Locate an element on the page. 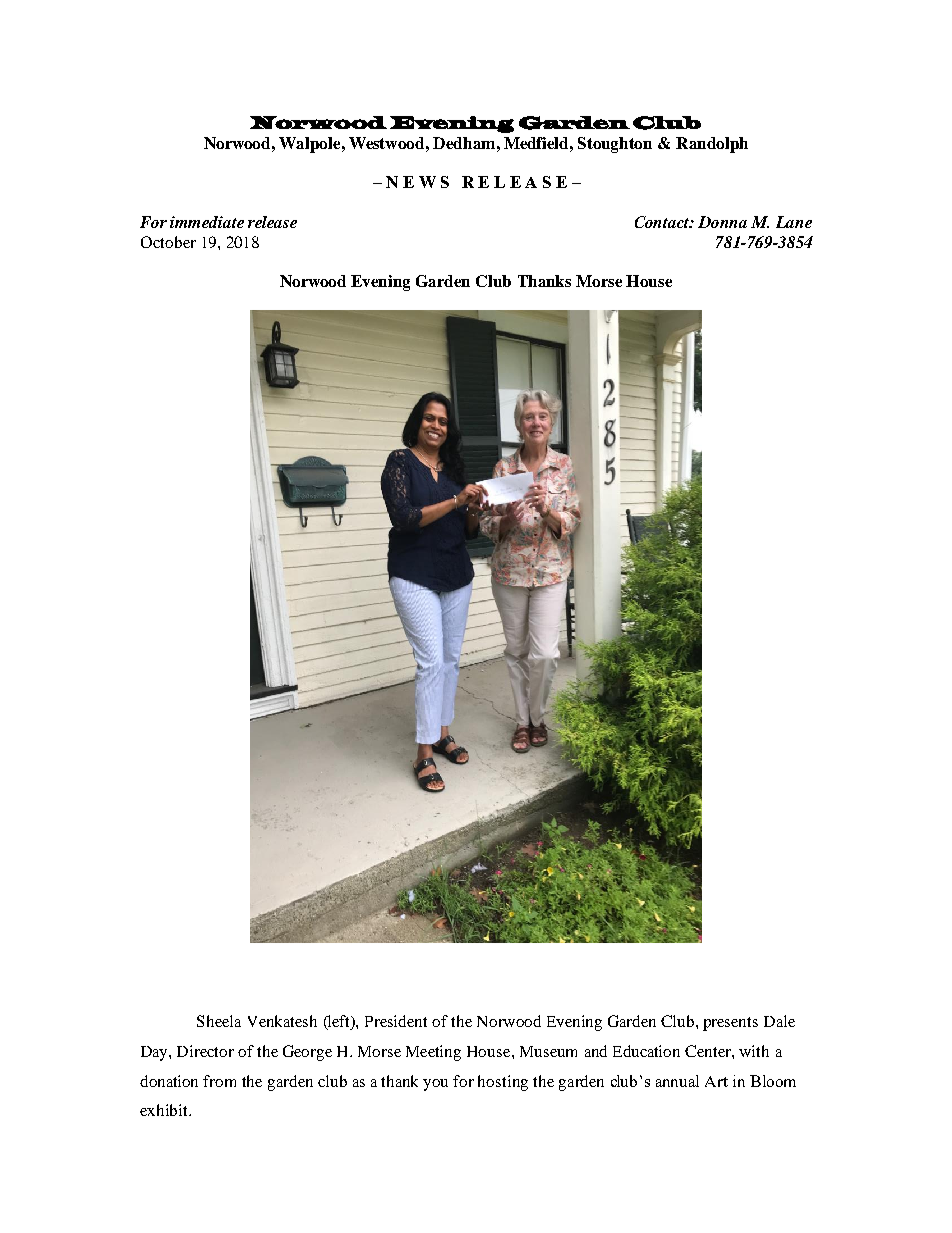  release is located at coordinates (272, 222).
